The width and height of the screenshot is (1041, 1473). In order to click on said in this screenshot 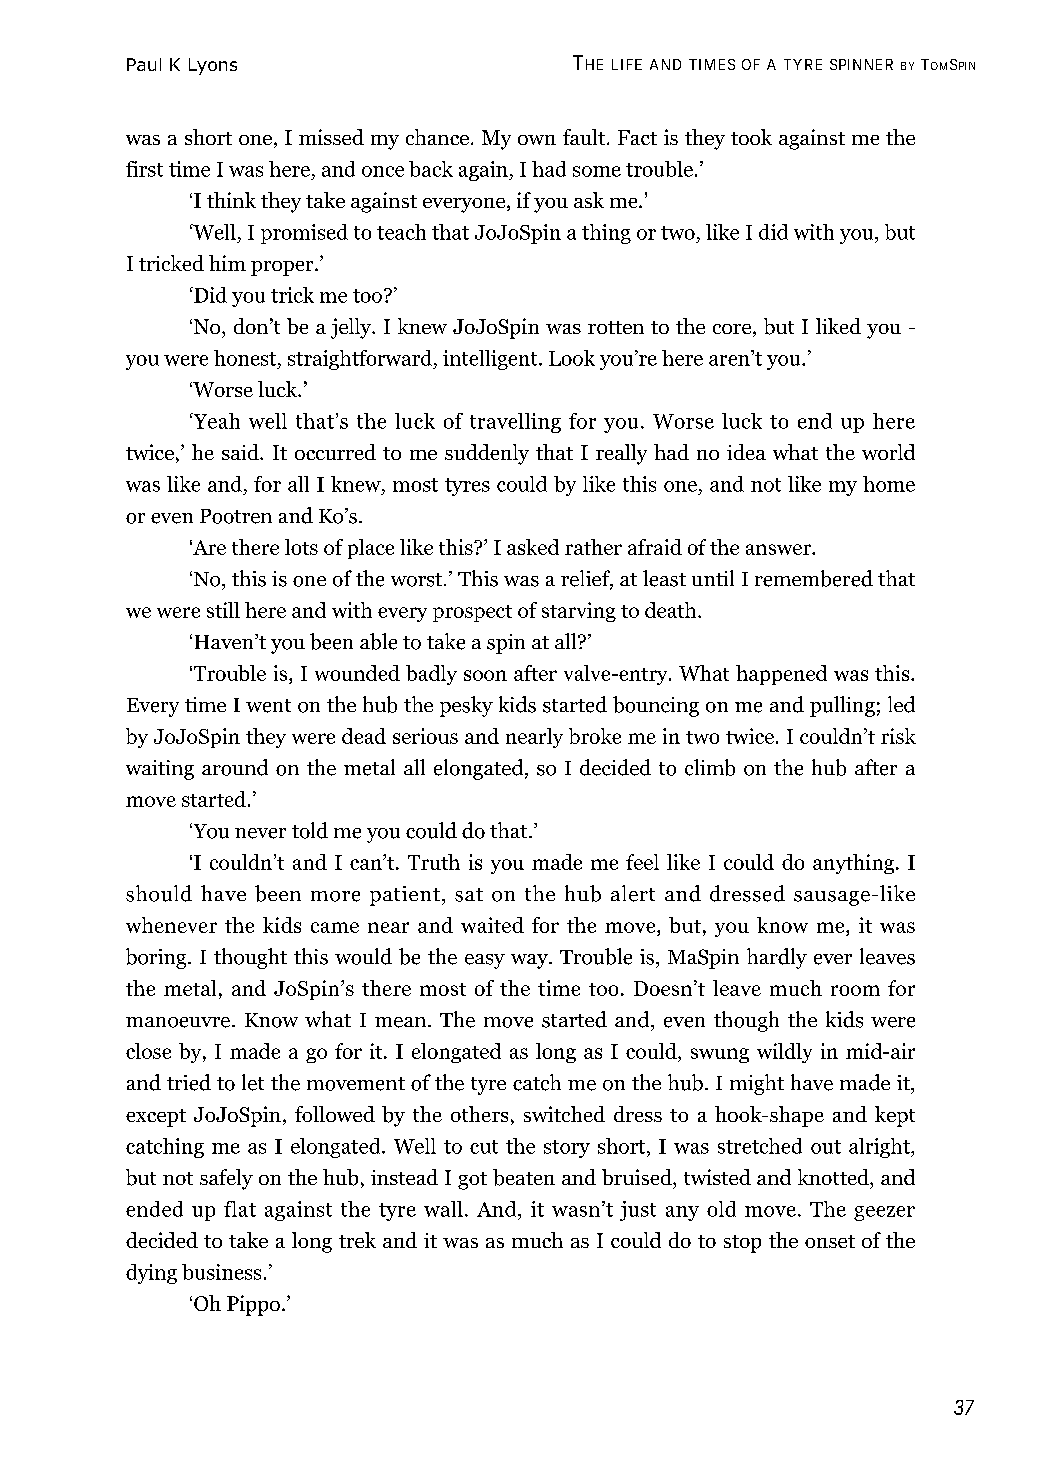, I will do `click(241, 452)`.
